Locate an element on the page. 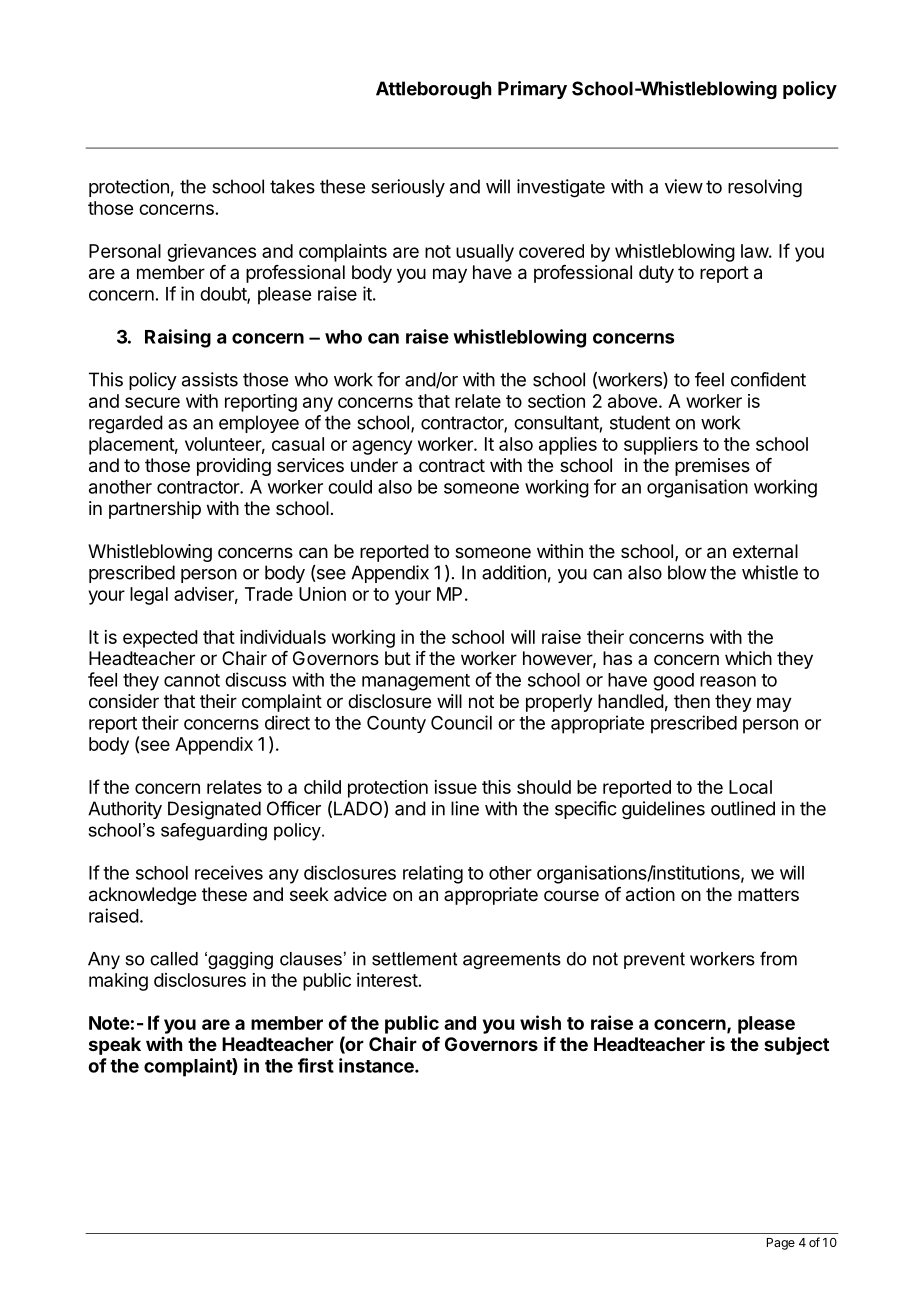 The width and height of the image is (924, 1308). takes is located at coordinates (292, 186).
